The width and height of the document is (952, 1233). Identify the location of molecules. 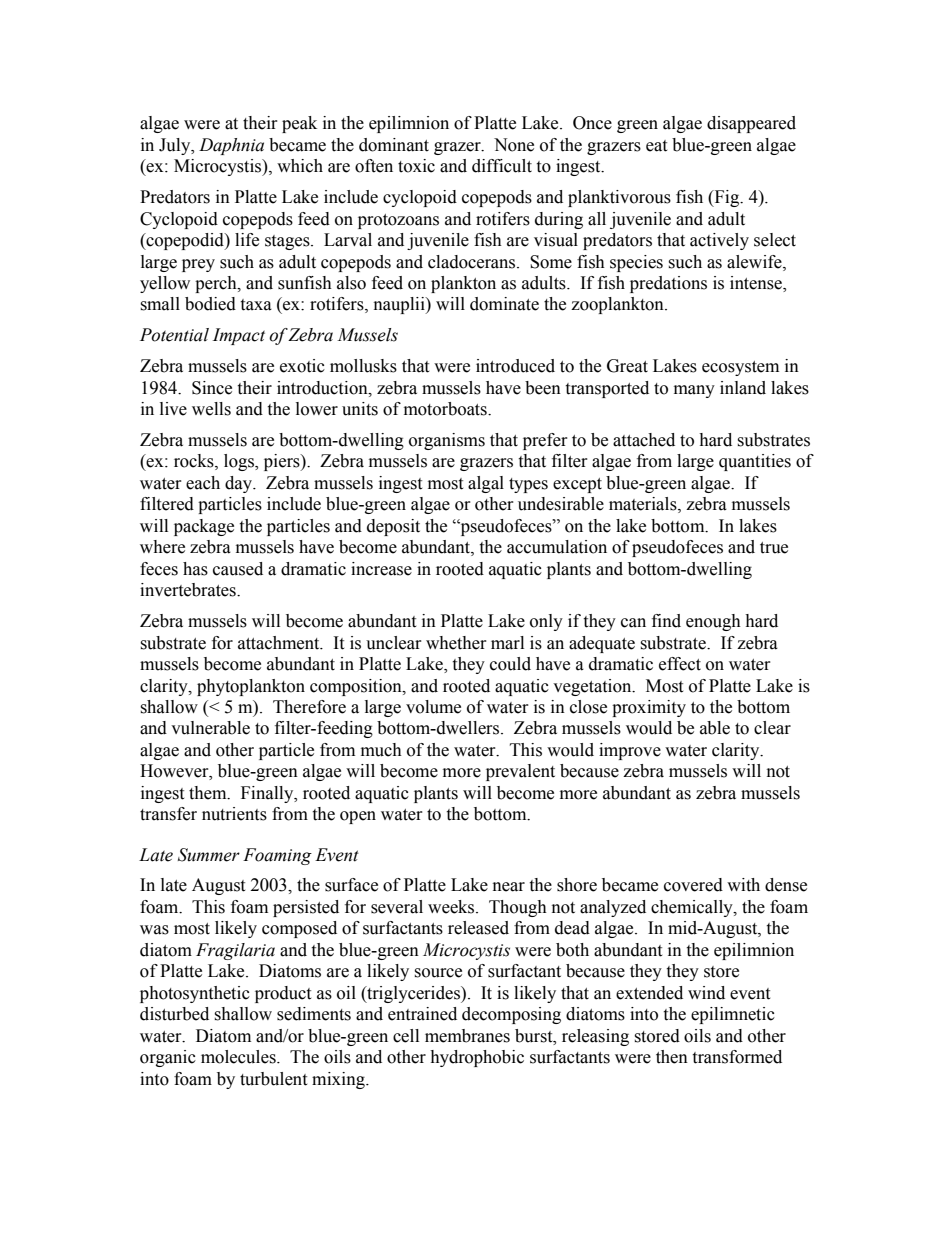
(239, 1057).
